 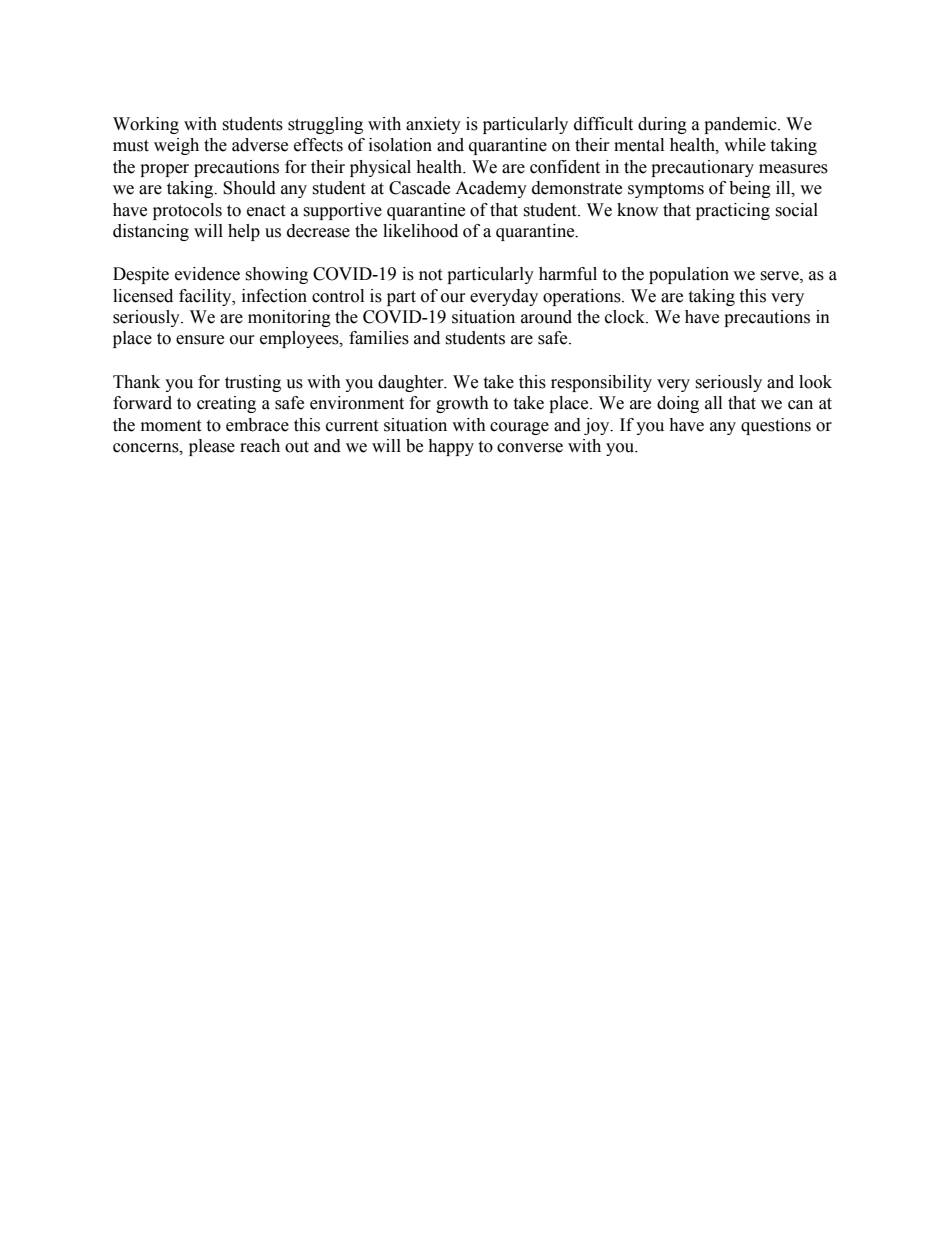 I want to click on anxiety, so click(x=433, y=125).
